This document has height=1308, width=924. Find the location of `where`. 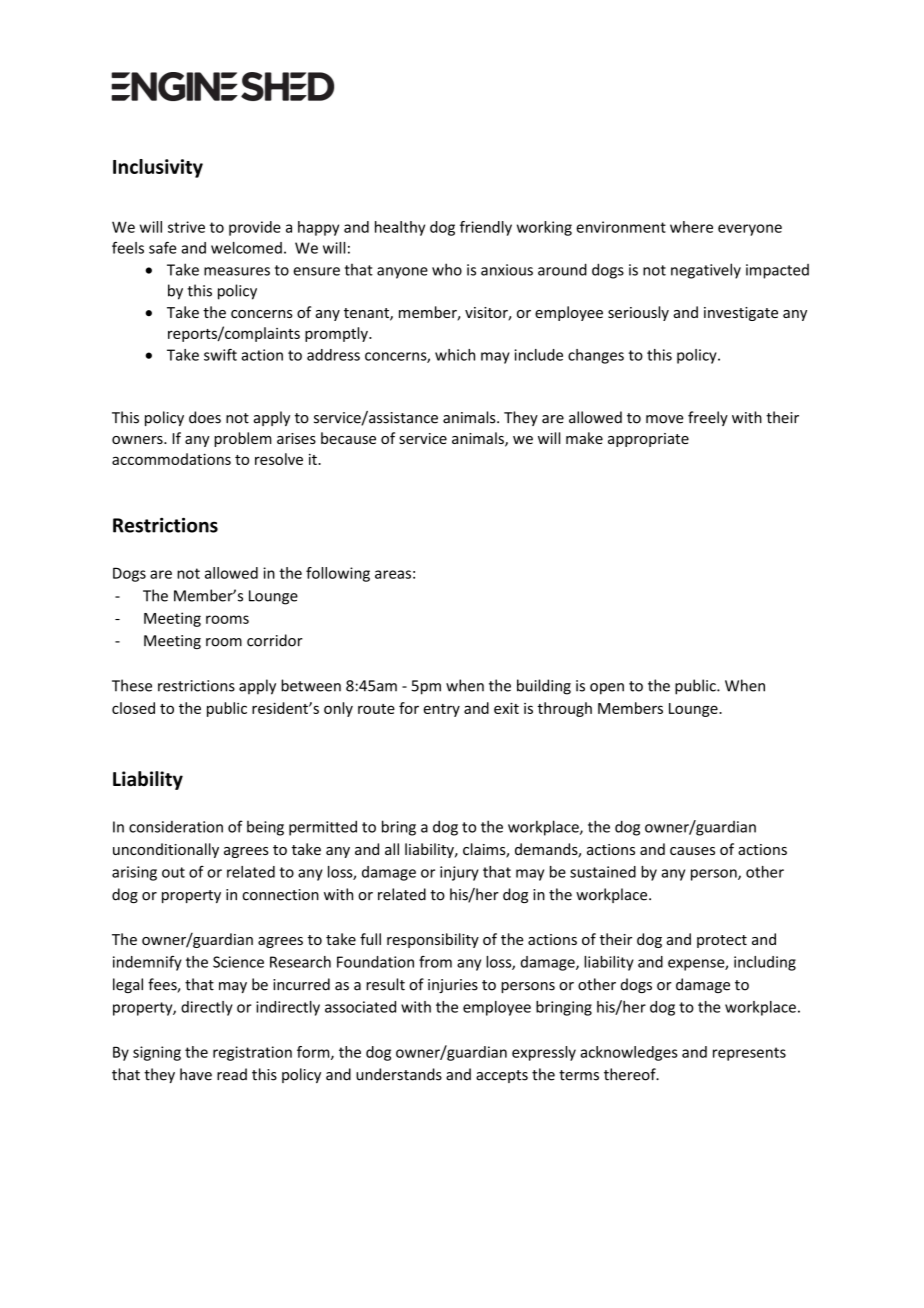

where is located at coordinates (691, 227).
